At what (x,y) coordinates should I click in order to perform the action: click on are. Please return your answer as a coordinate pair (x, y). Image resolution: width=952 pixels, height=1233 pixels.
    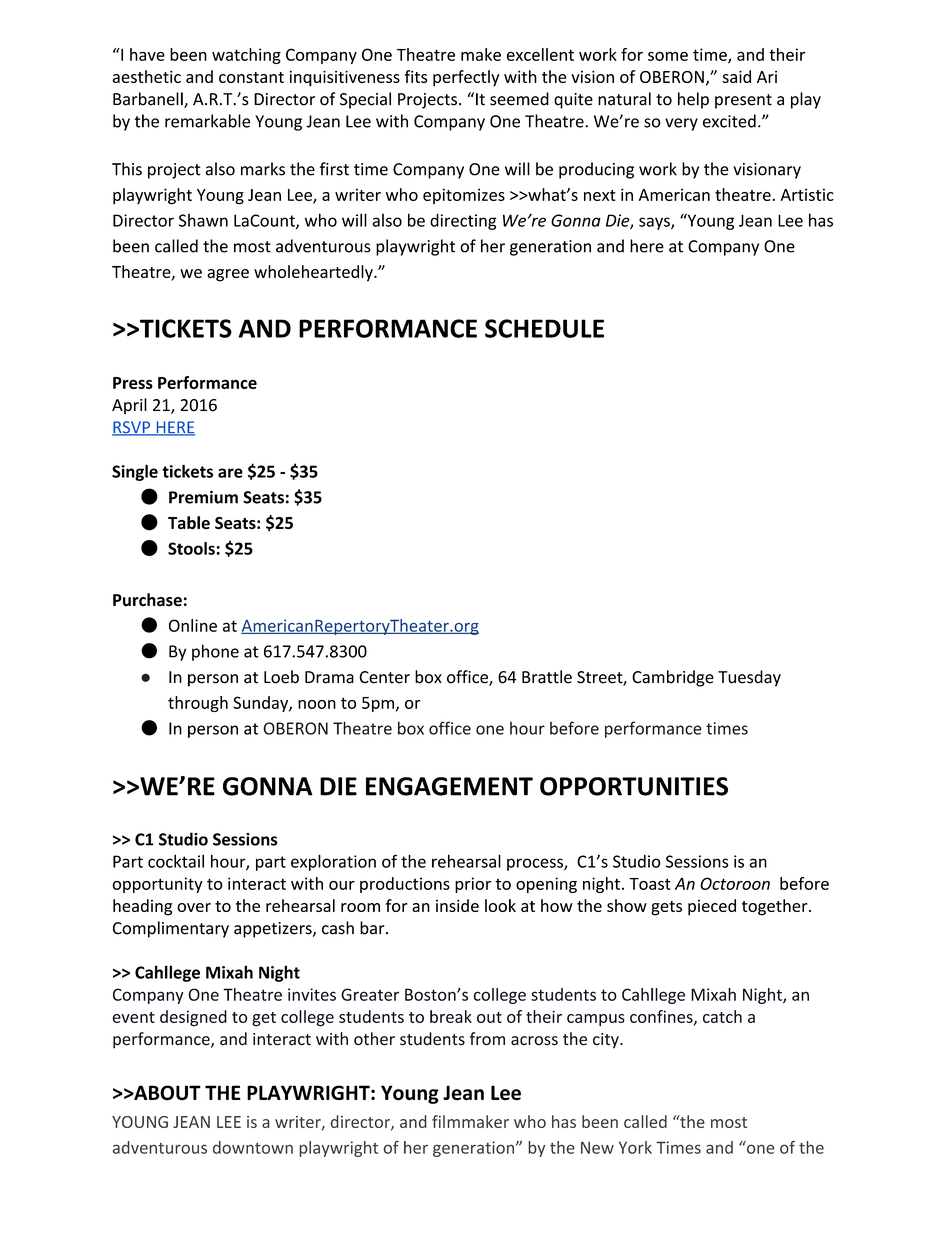
    Looking at the image, I should click on (230, 473).
